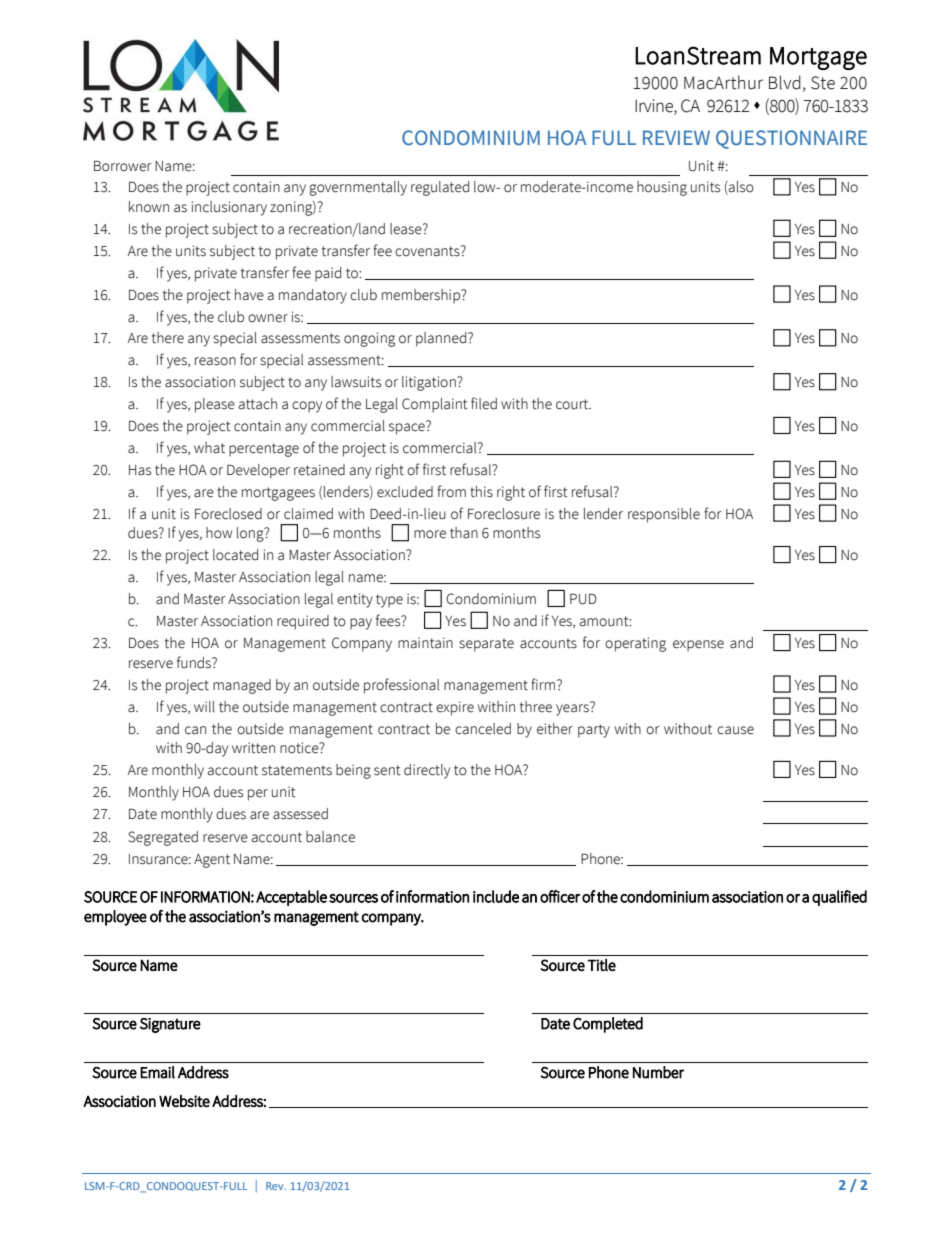 The image size is (952, 1233). Describe the element at coordinates (204, 706) in the screenshot. I see `will` at that location.
